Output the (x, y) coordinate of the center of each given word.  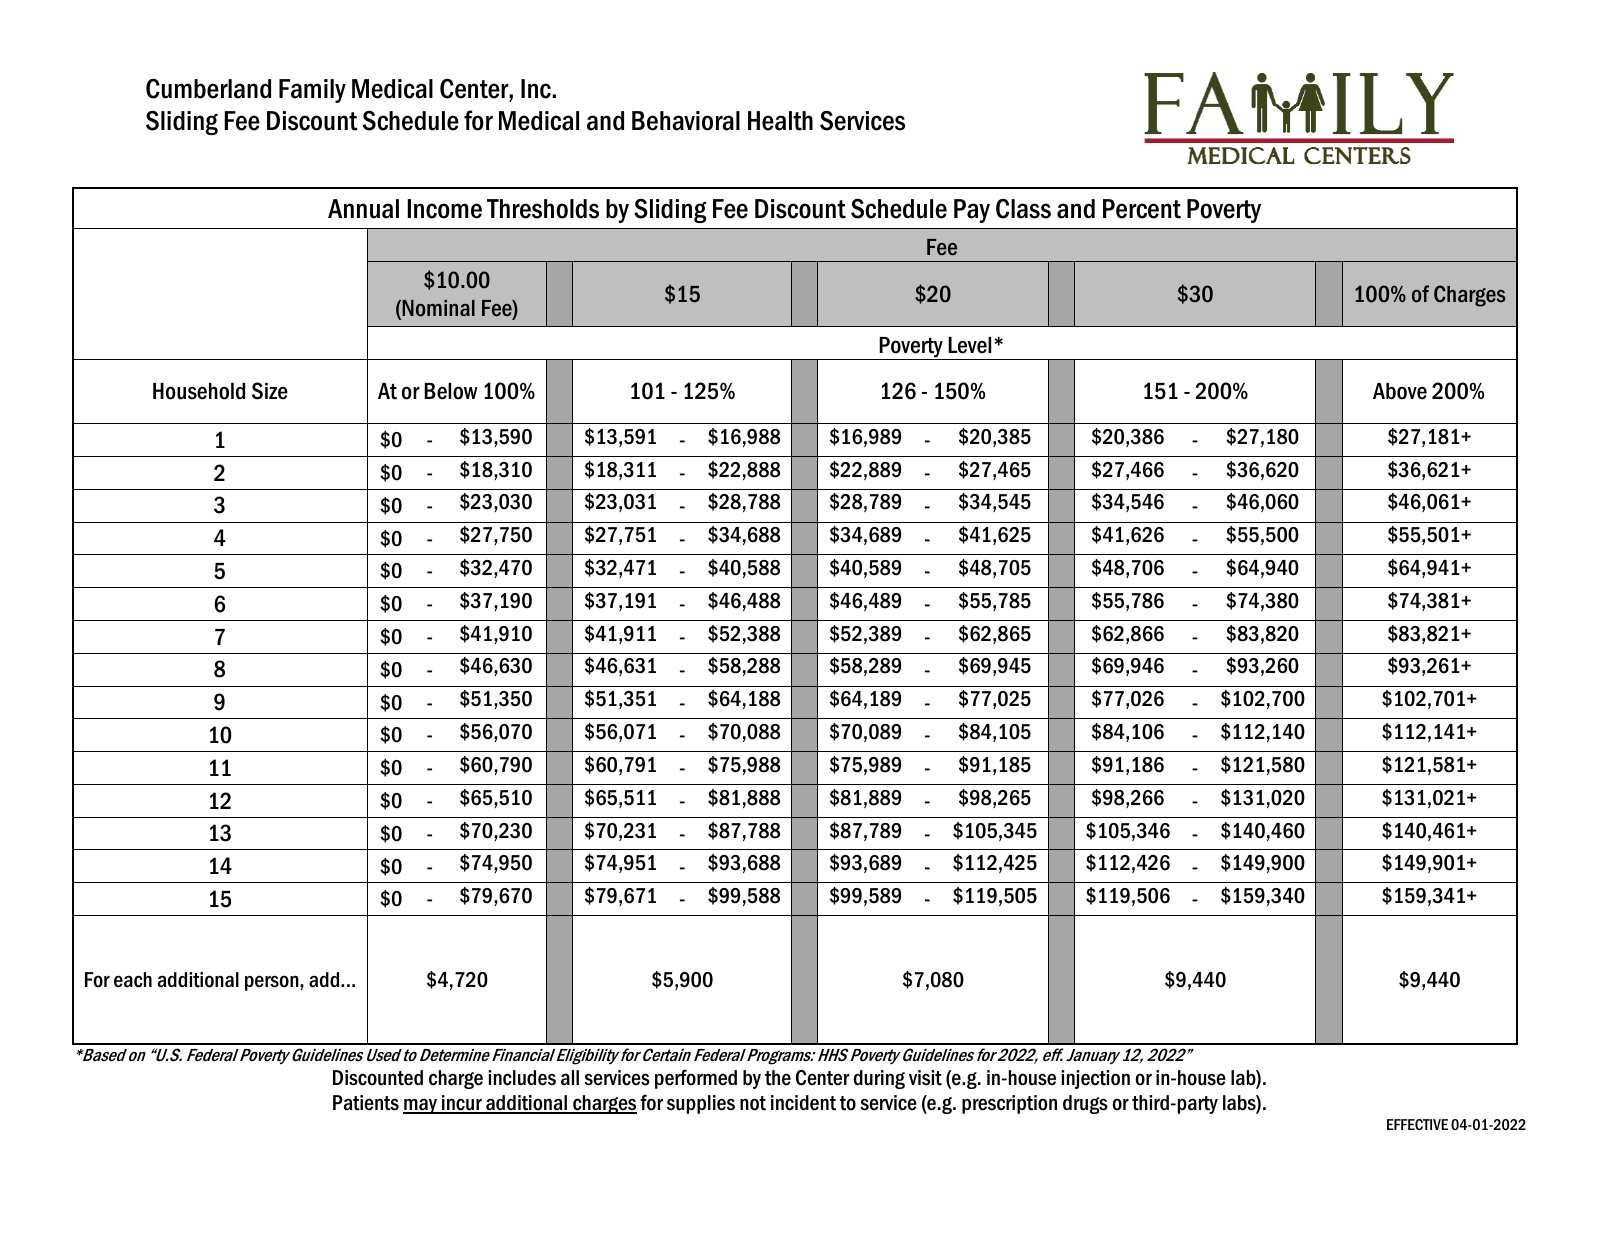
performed (696, 1079)
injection (1095, 1079)
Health (780, 121)
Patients (366, 1103)
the (778, 1078)
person (273, 983)
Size (270, 391)
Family (312, 91)
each (133, 980)
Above (1400, 391)
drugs (1085, 1104)
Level (969, 345)
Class (1023, 209)
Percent (1142, 209)
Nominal (437, 309)
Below (451, 391)
